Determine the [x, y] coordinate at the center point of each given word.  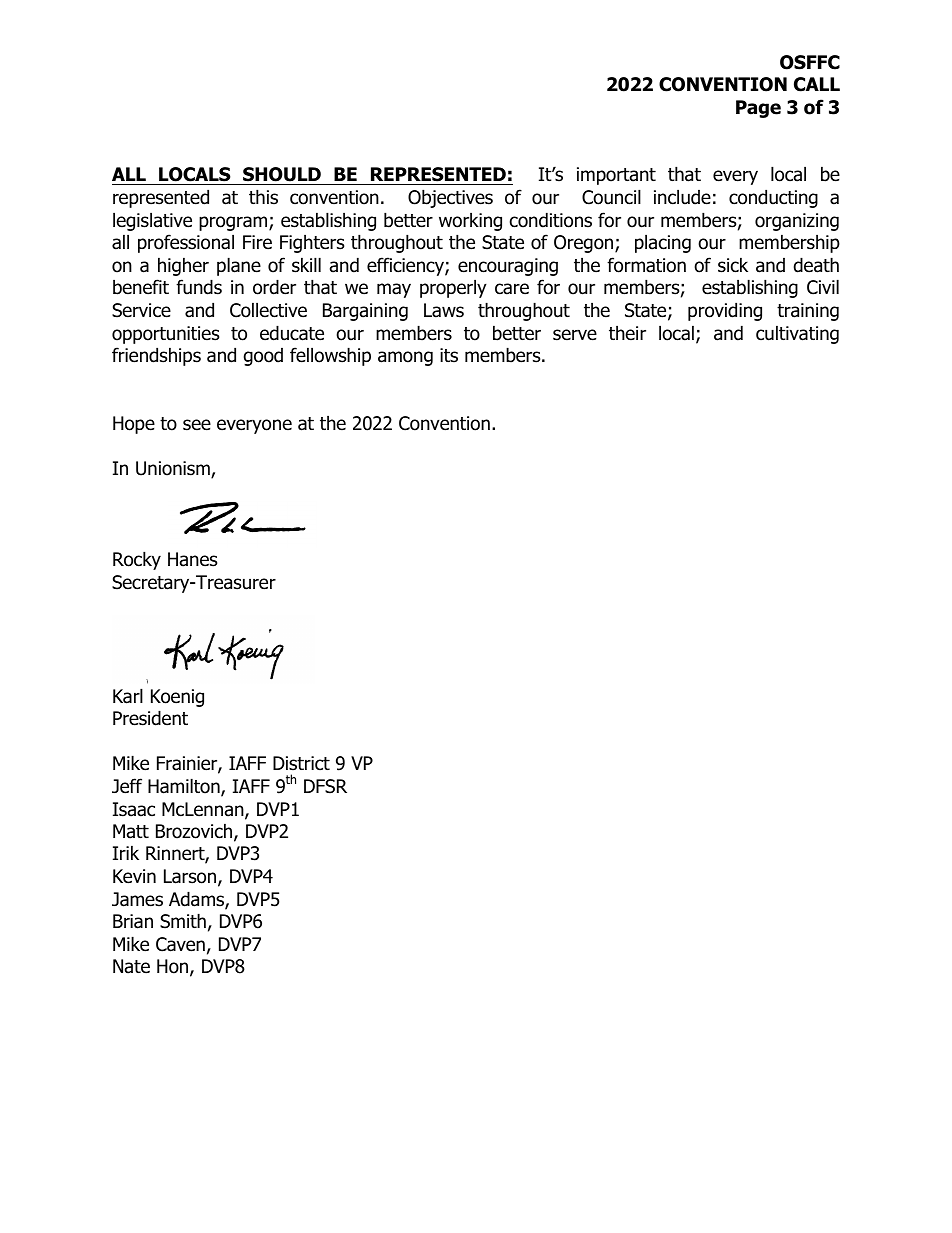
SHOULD [282, 176]
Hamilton [185, 787]
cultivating [797, 334]
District [301, 763]
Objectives [450, 198]
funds [199, 287]
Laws [444, 310]
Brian [133, 921]
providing [725, 311]
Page [758, 109]
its [449, 355]
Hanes [192, 559]
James [137, 899]
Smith [183, 921]
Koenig [177, 698]
